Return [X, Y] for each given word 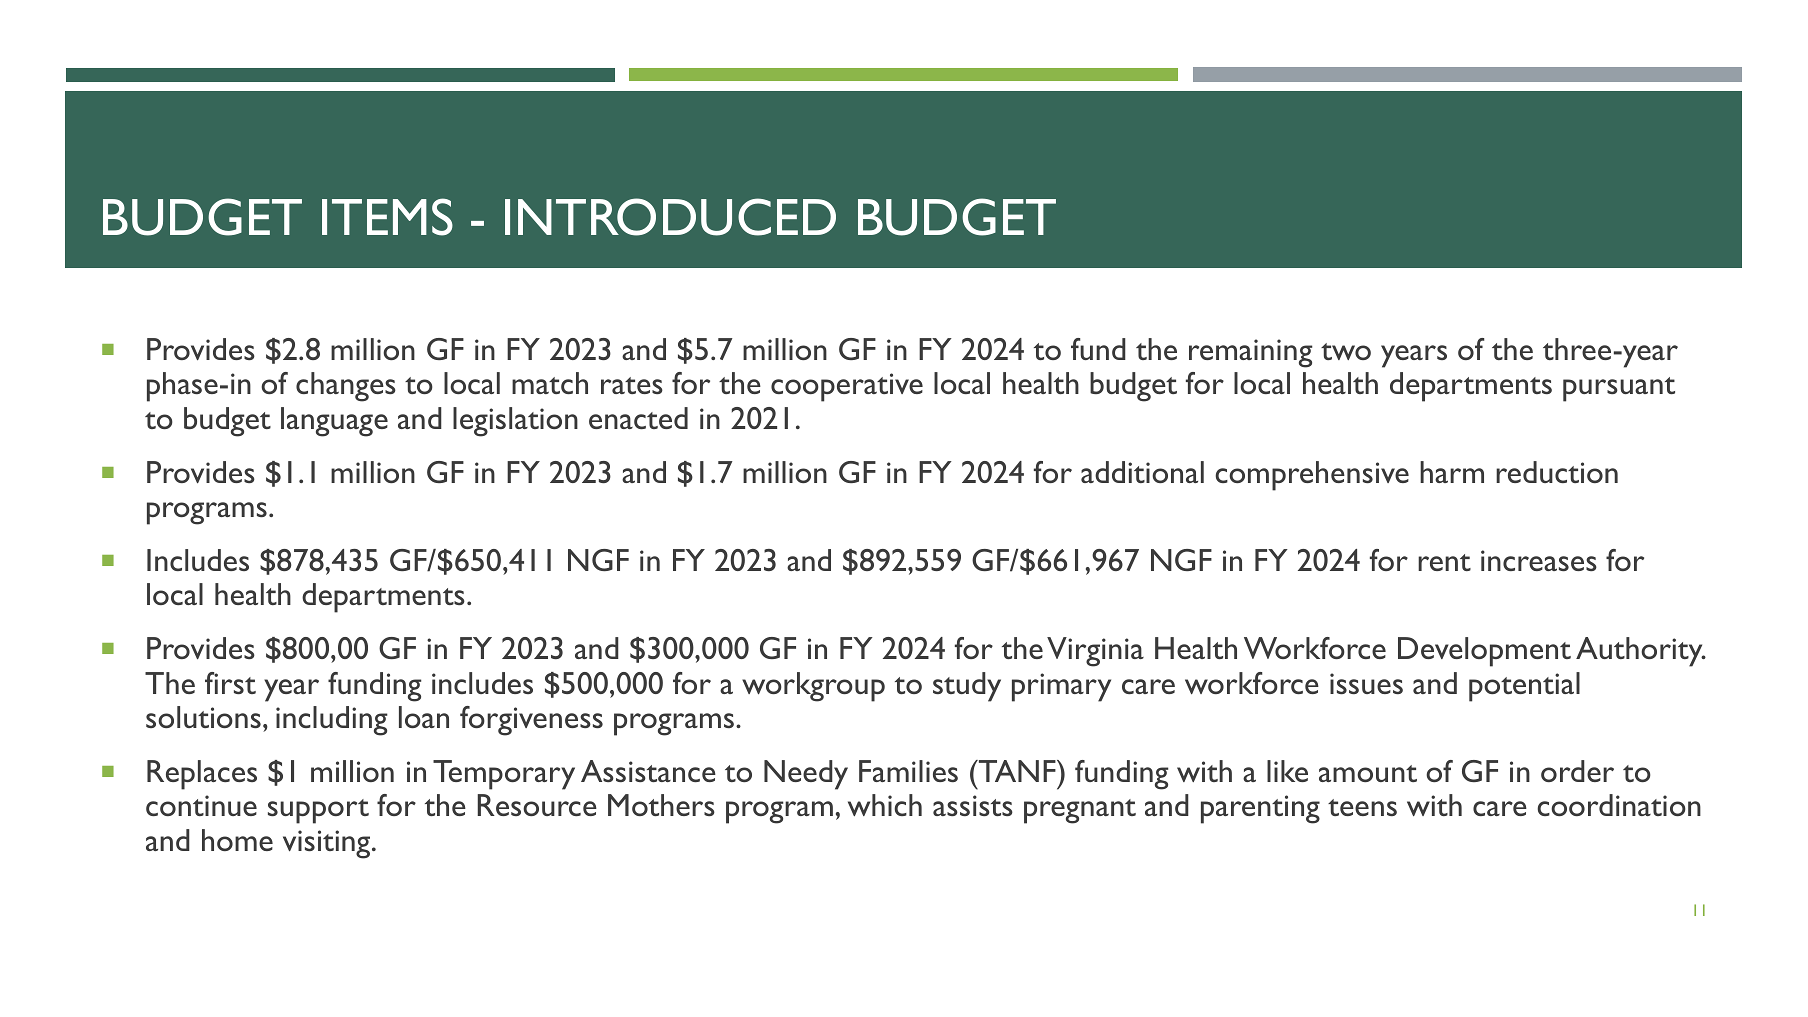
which [885, 805]
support [318, 811]
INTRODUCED [670, 217]
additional [1142, 472]
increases [1539, 560]
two [1346, 351]
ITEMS [387, 217]
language [334, 422]
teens [1362, 807]
